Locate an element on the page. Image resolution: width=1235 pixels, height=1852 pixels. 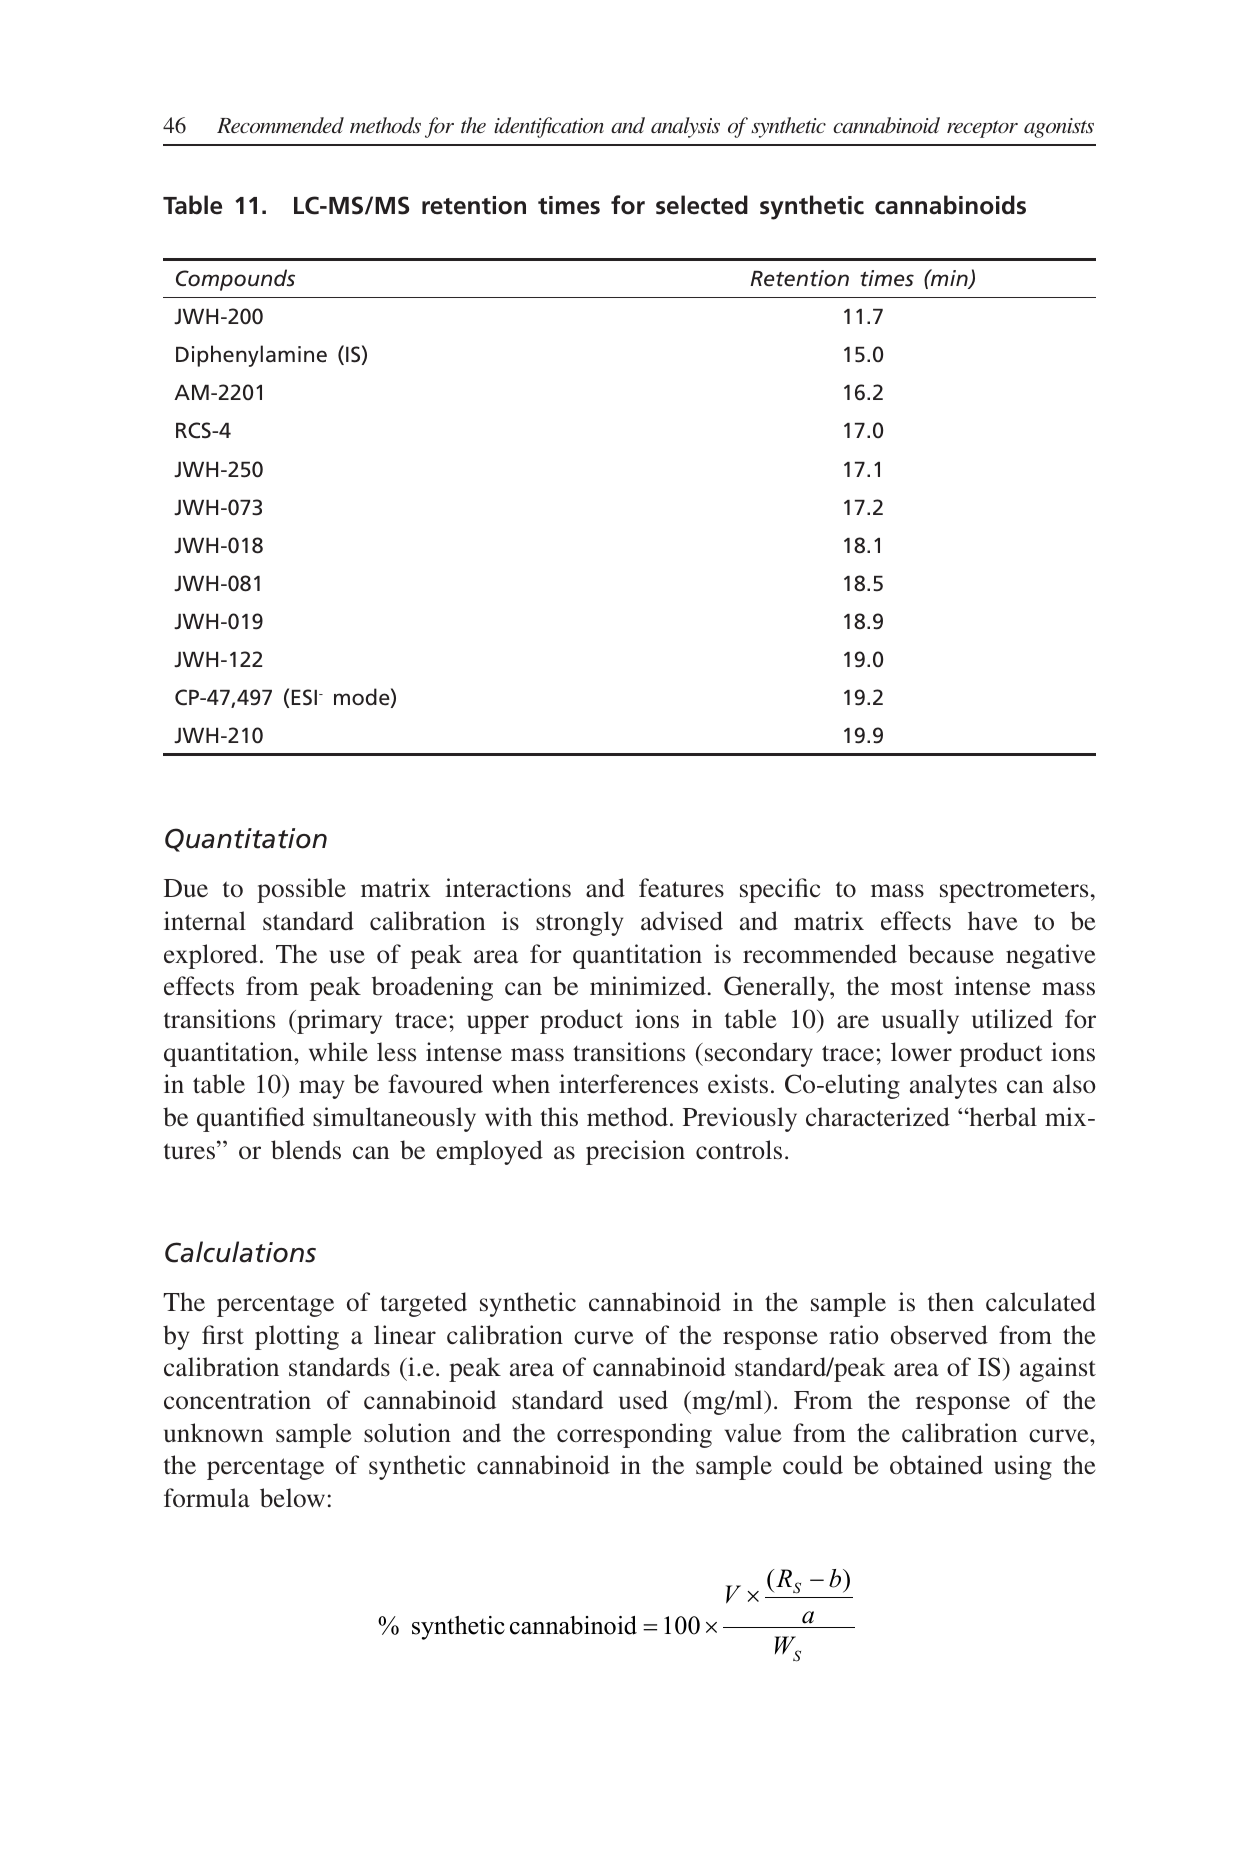
possible is located at coordinates (301, 890).
